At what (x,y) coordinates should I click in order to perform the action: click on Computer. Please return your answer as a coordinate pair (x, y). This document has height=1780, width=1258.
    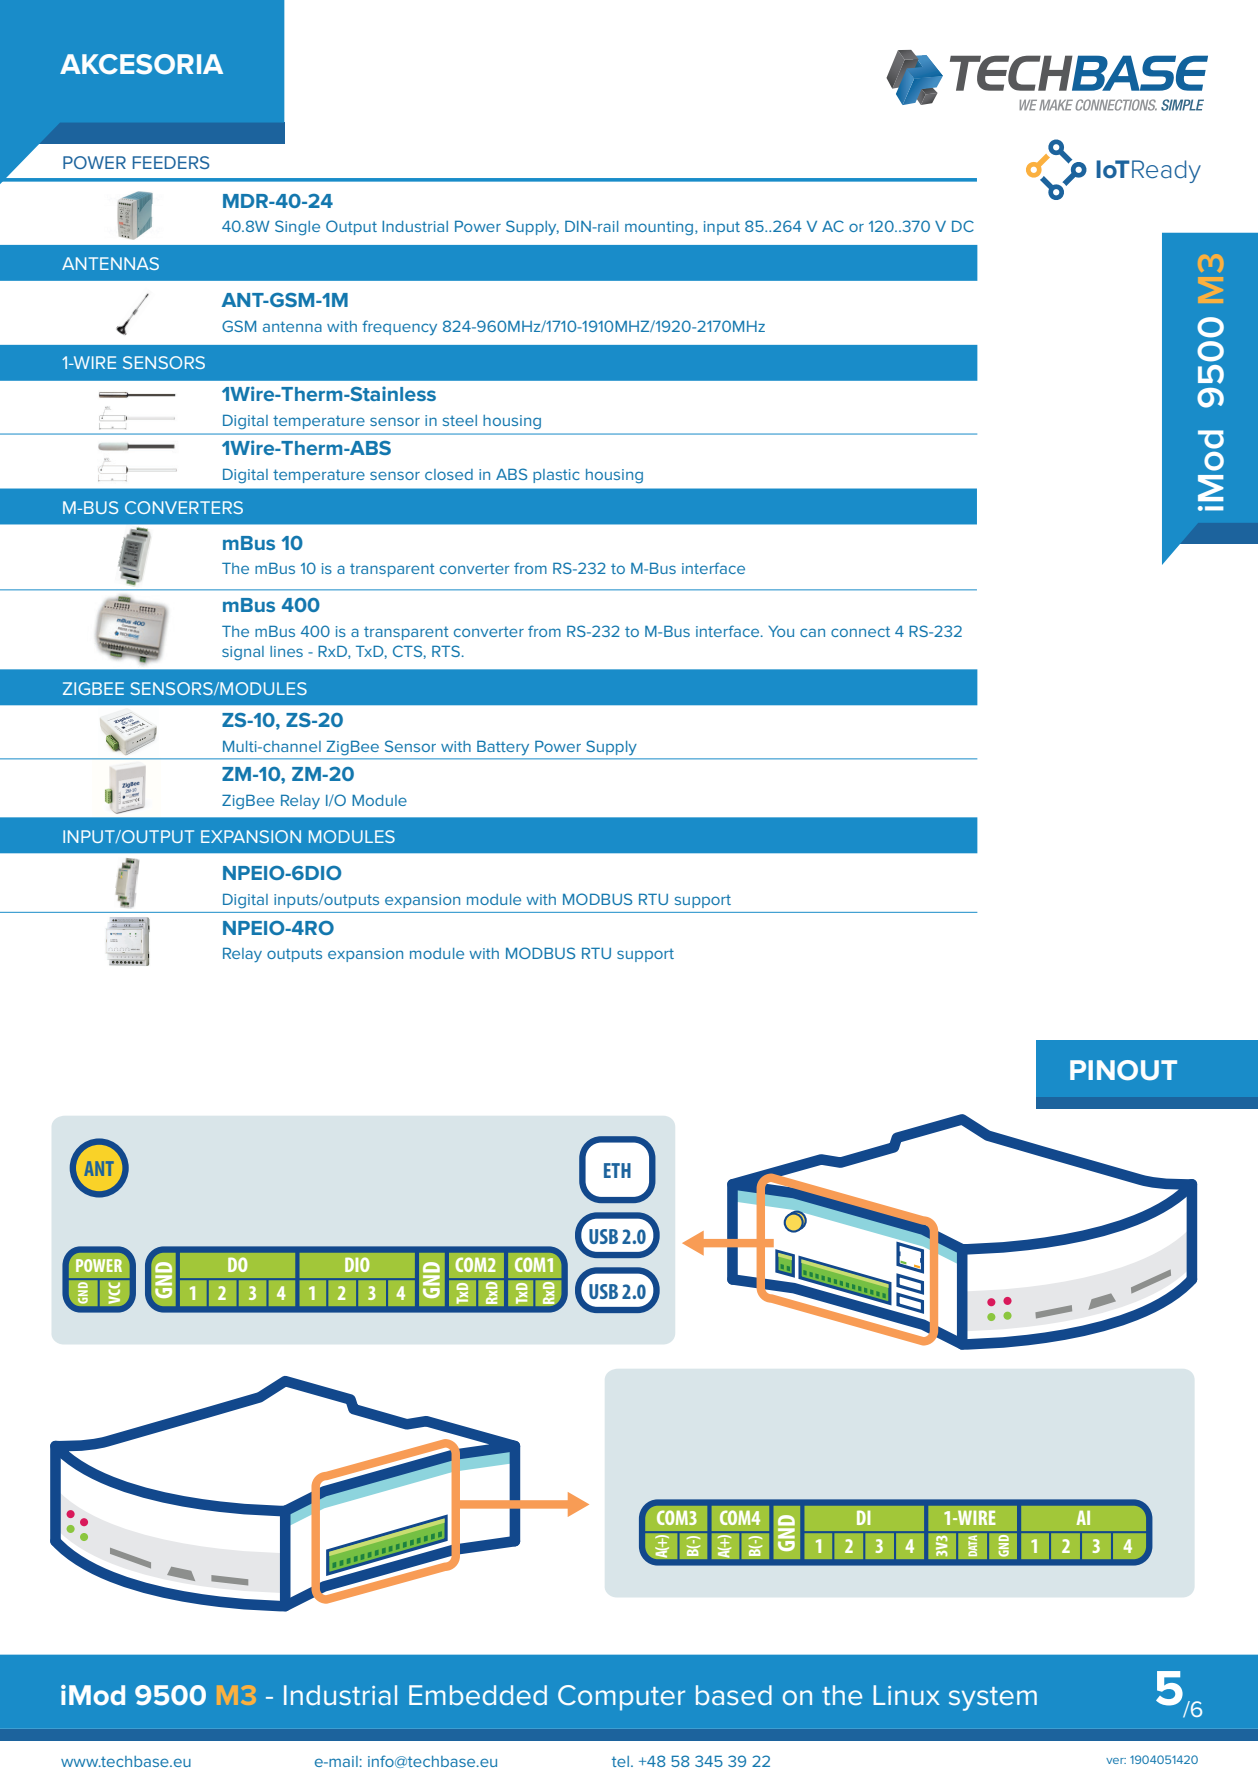
    Looking at the image, I should click on (621, 1698).
